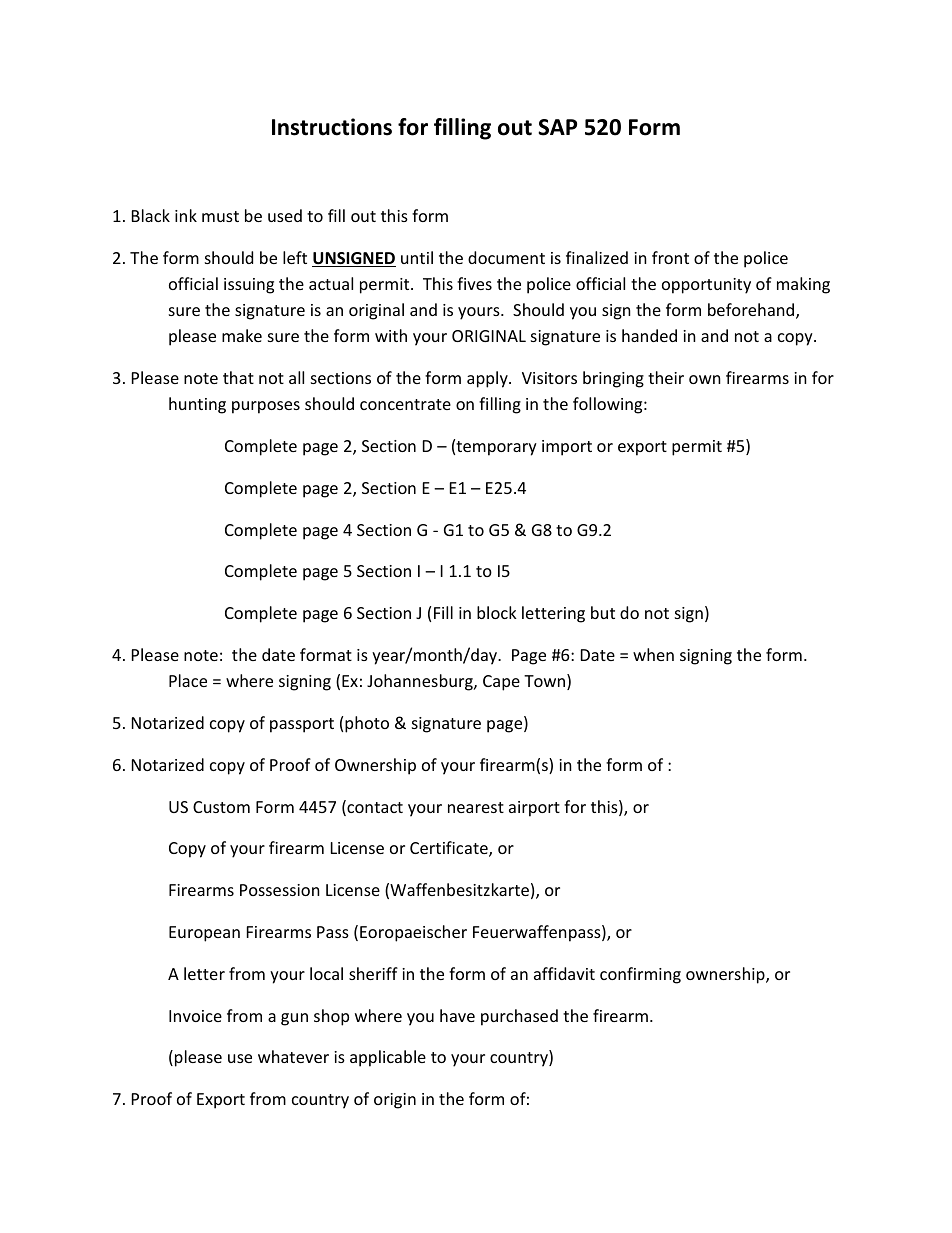 This image has height=1233, width=952. I want to click on must, so click(220, 216).
